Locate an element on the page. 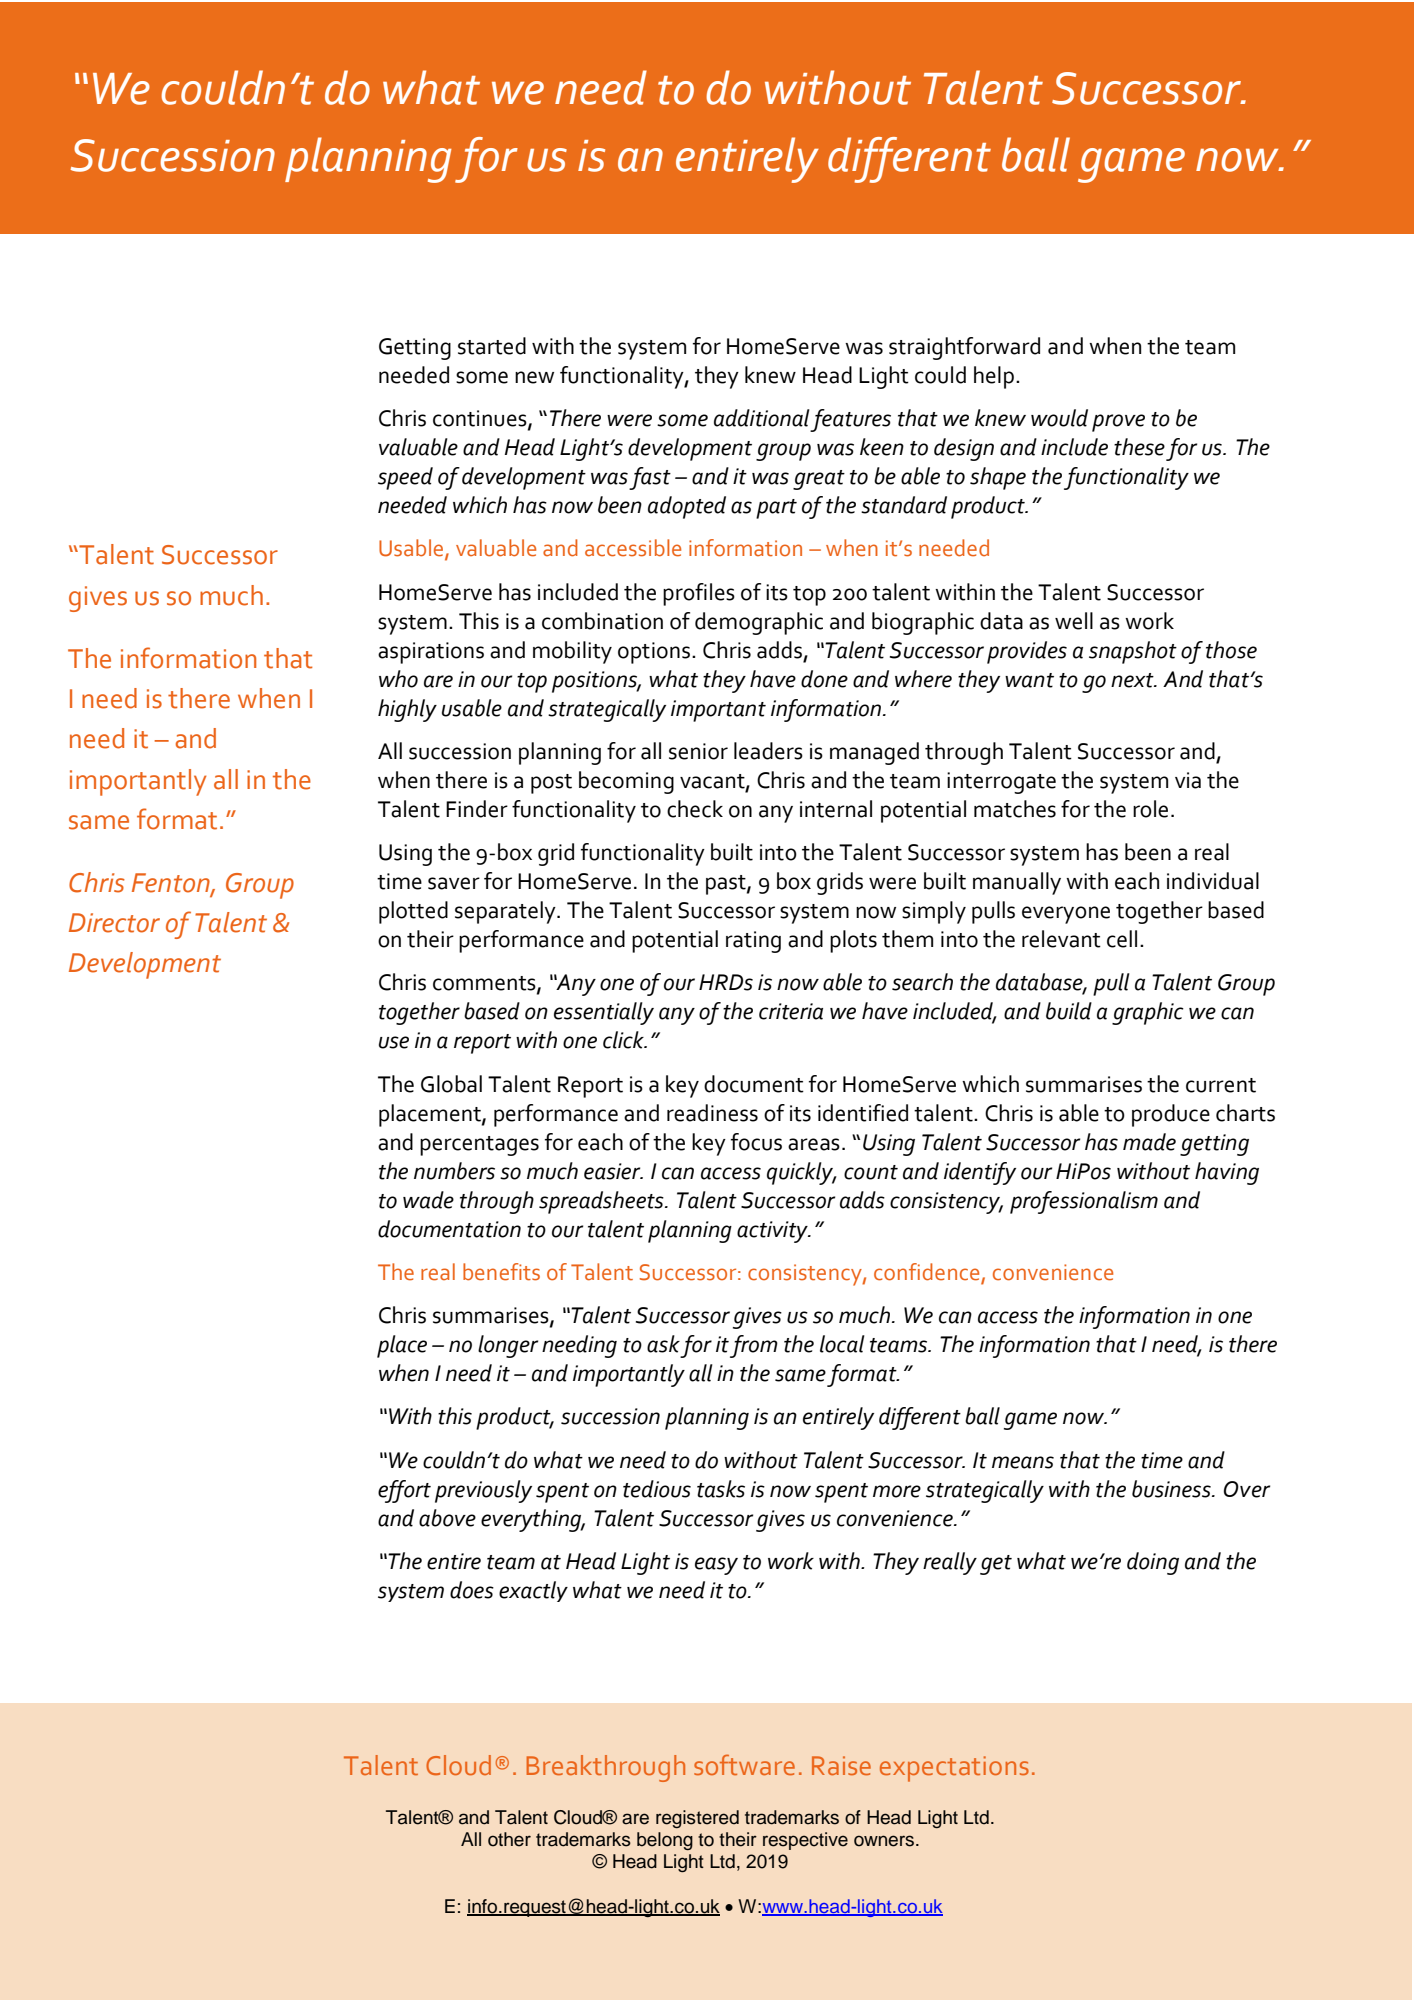  other is located at coordinates (509, 1839).
